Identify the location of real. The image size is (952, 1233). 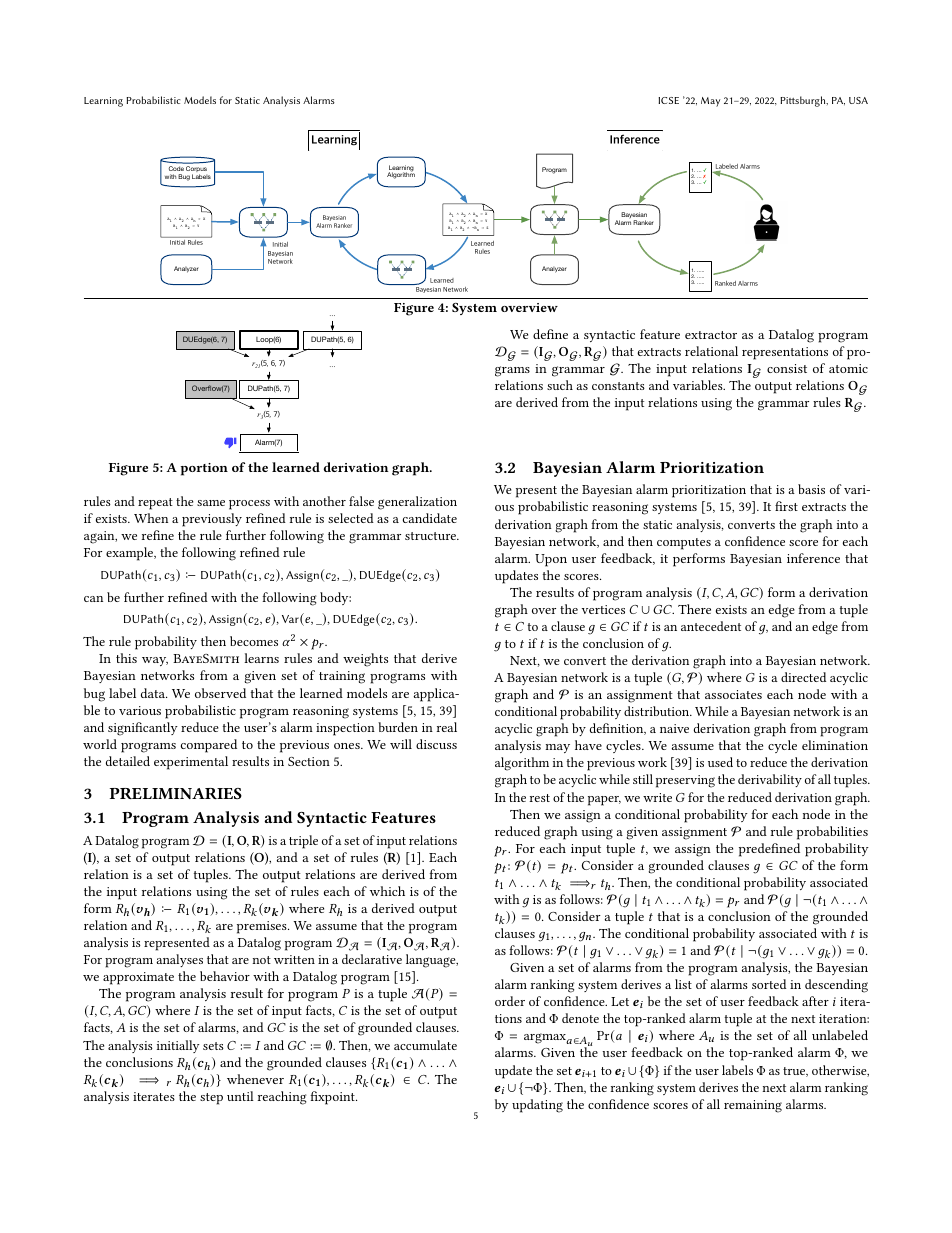
(447, 727).
